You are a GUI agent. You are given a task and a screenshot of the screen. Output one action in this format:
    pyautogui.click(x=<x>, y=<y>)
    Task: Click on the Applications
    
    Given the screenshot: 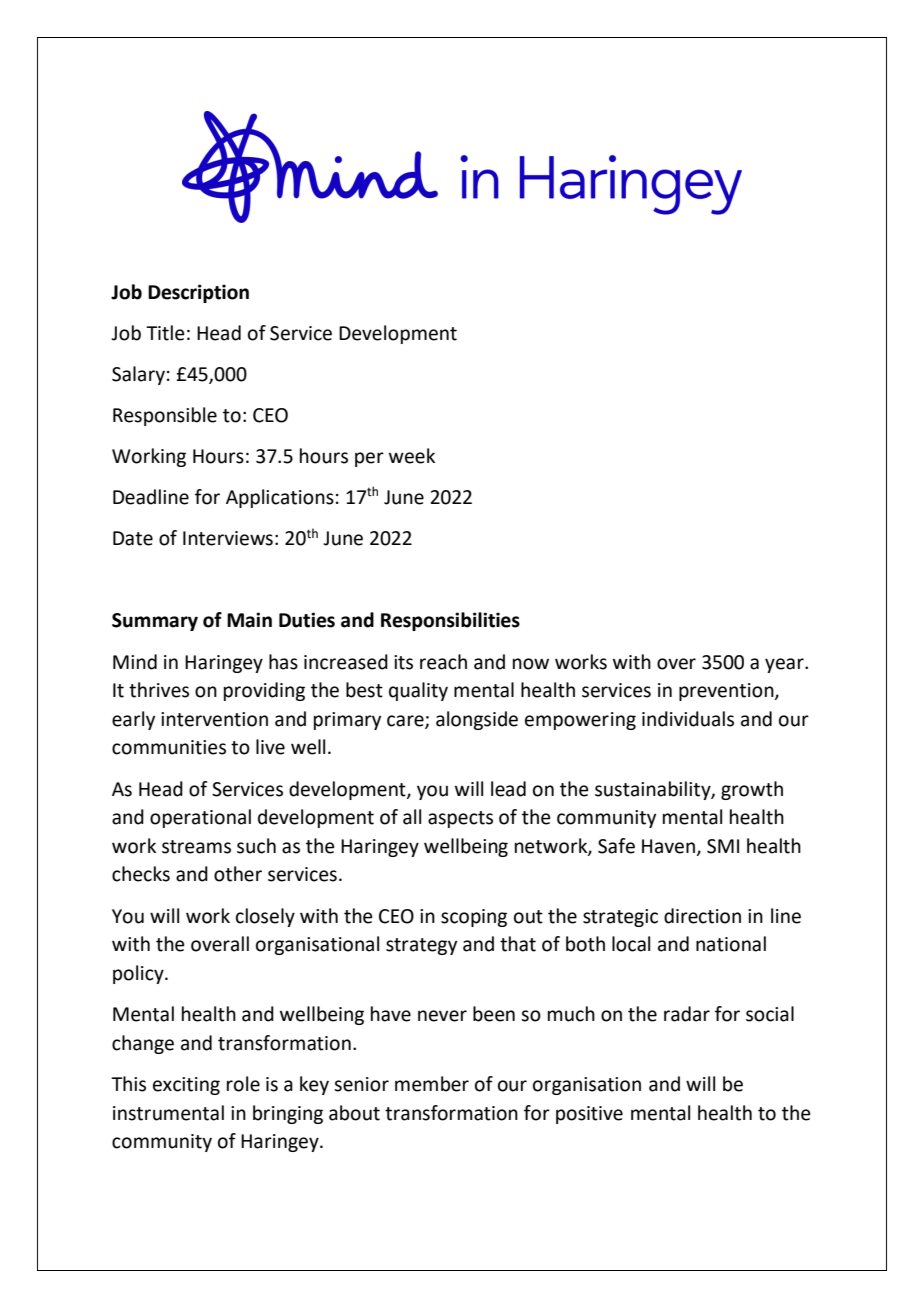 What is the action you would take?
    pyautogui.click(x=280, y=498)
